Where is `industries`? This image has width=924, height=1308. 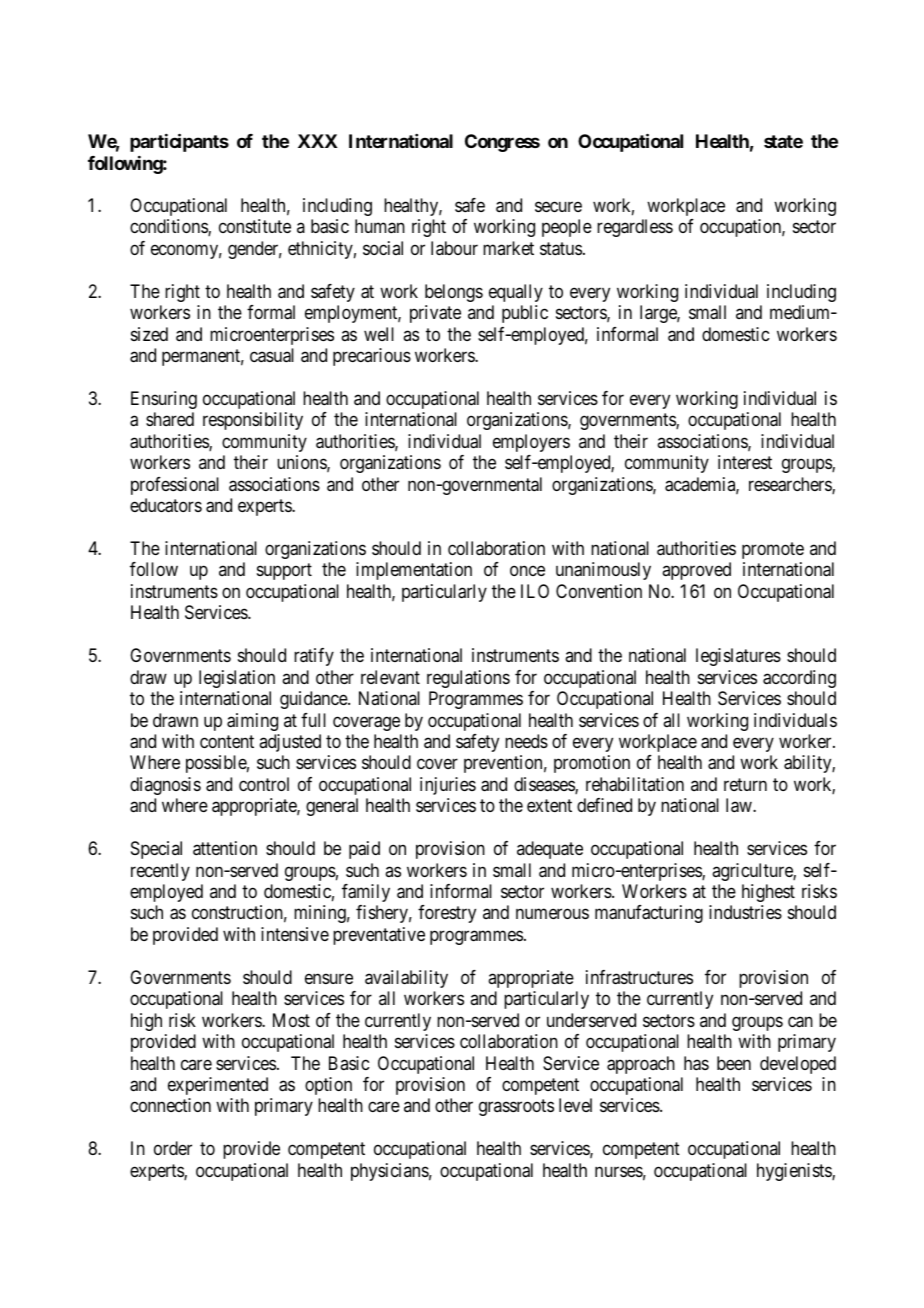 industries is located at coordinates (745, 912).
